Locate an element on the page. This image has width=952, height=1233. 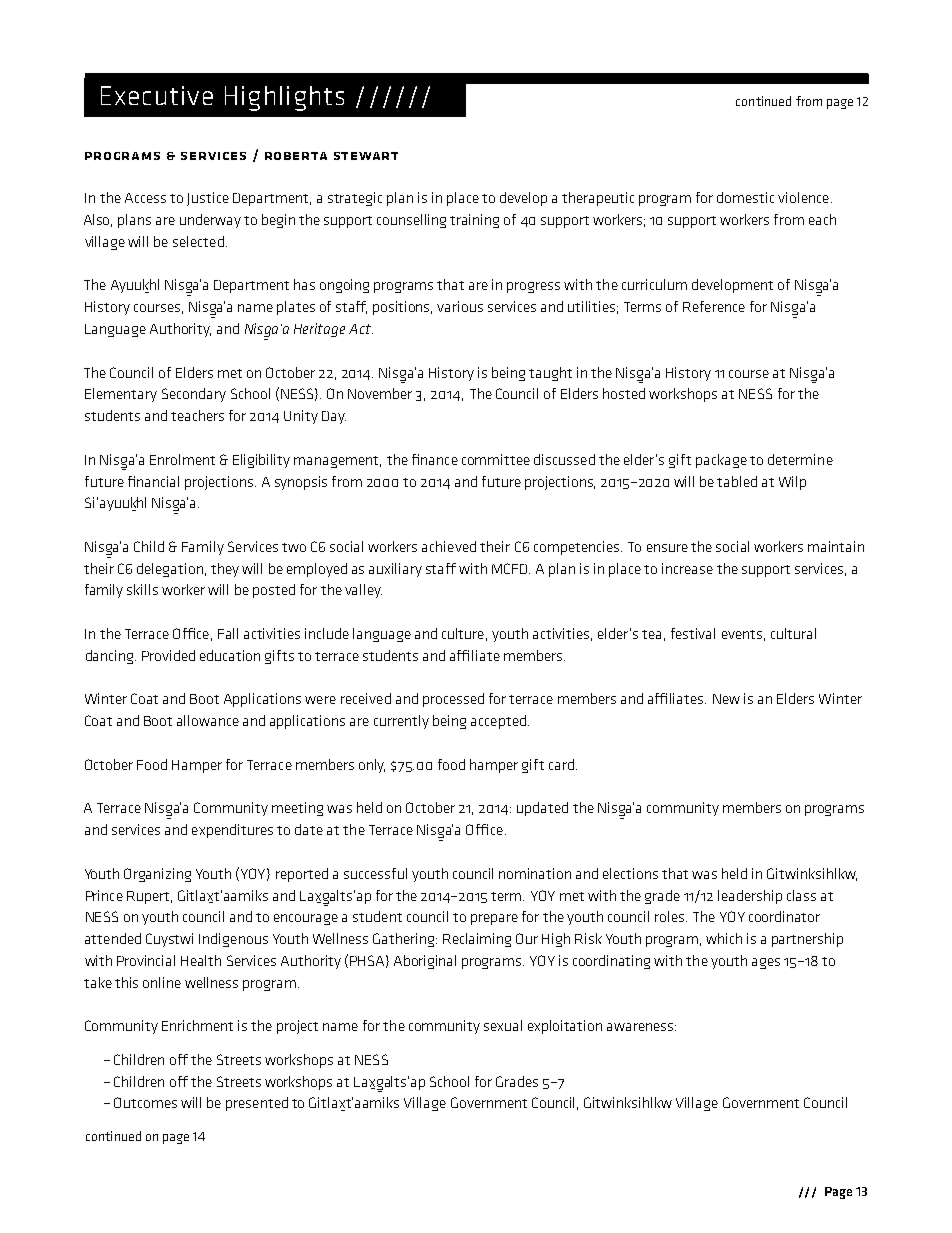
Outcomes is located at coordinates (145, 1102).
